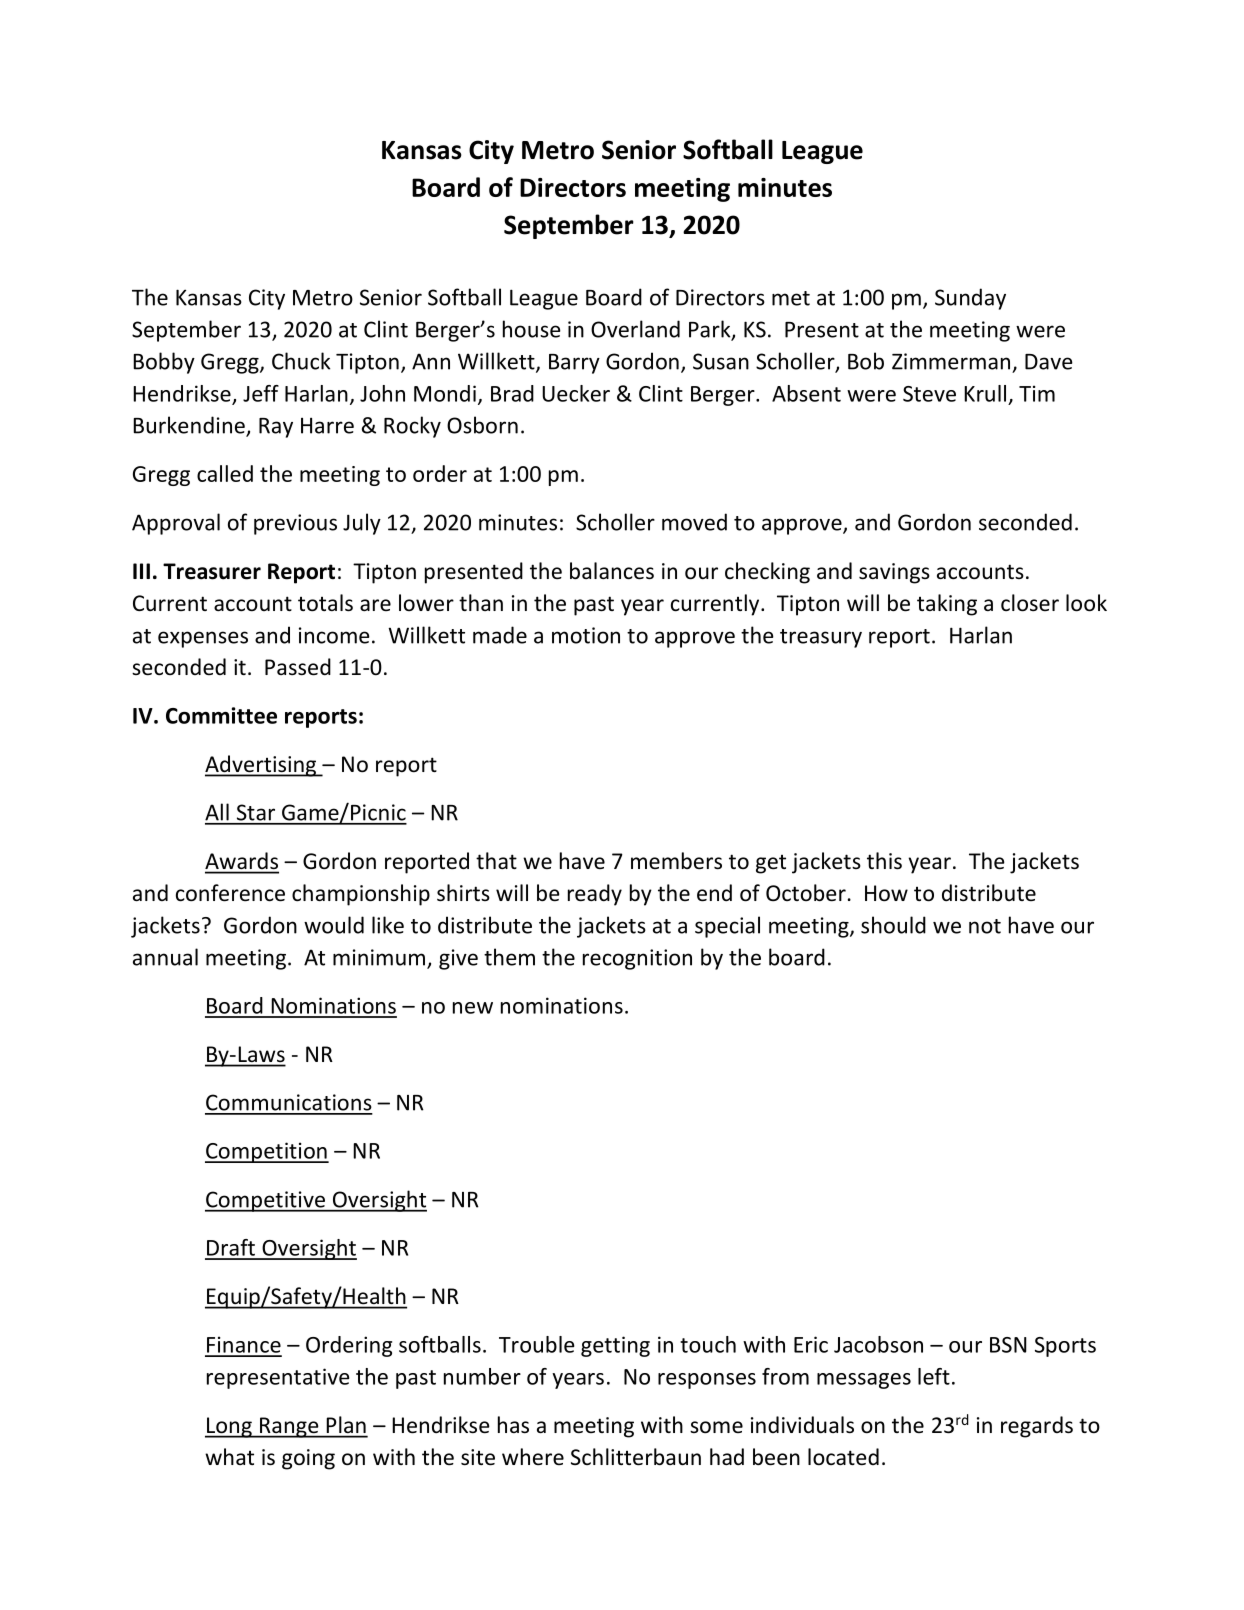 This image has width=1244, height=1610. I want to click on Competition, so click(267, 1152).
